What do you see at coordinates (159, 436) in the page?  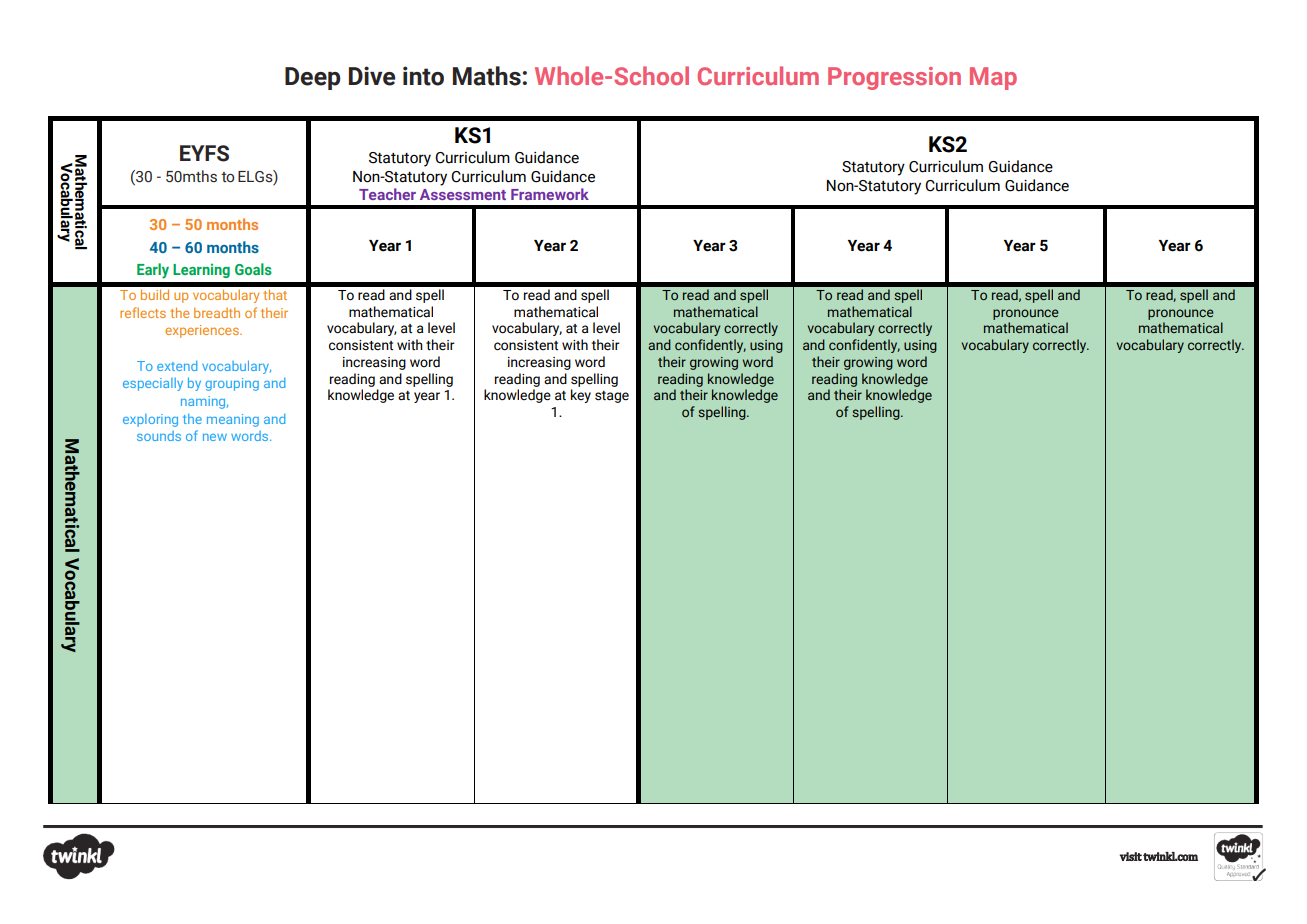 I see `sounds` at bounding box center [159, 436].
